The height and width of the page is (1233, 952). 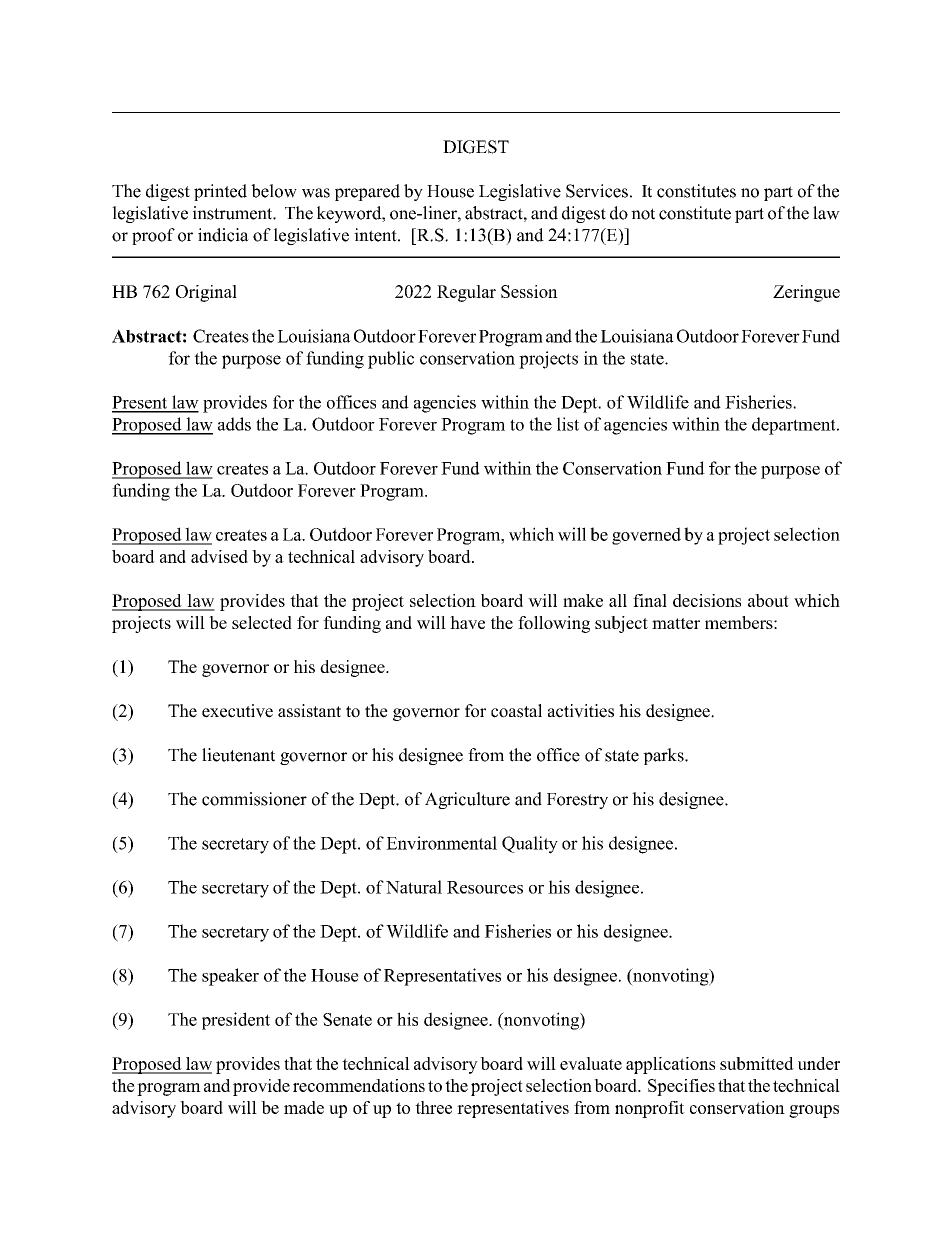 What do you see at coordinates (238, 755) in the page?
I see `lieutenant` at bounding box center [238, 755].
